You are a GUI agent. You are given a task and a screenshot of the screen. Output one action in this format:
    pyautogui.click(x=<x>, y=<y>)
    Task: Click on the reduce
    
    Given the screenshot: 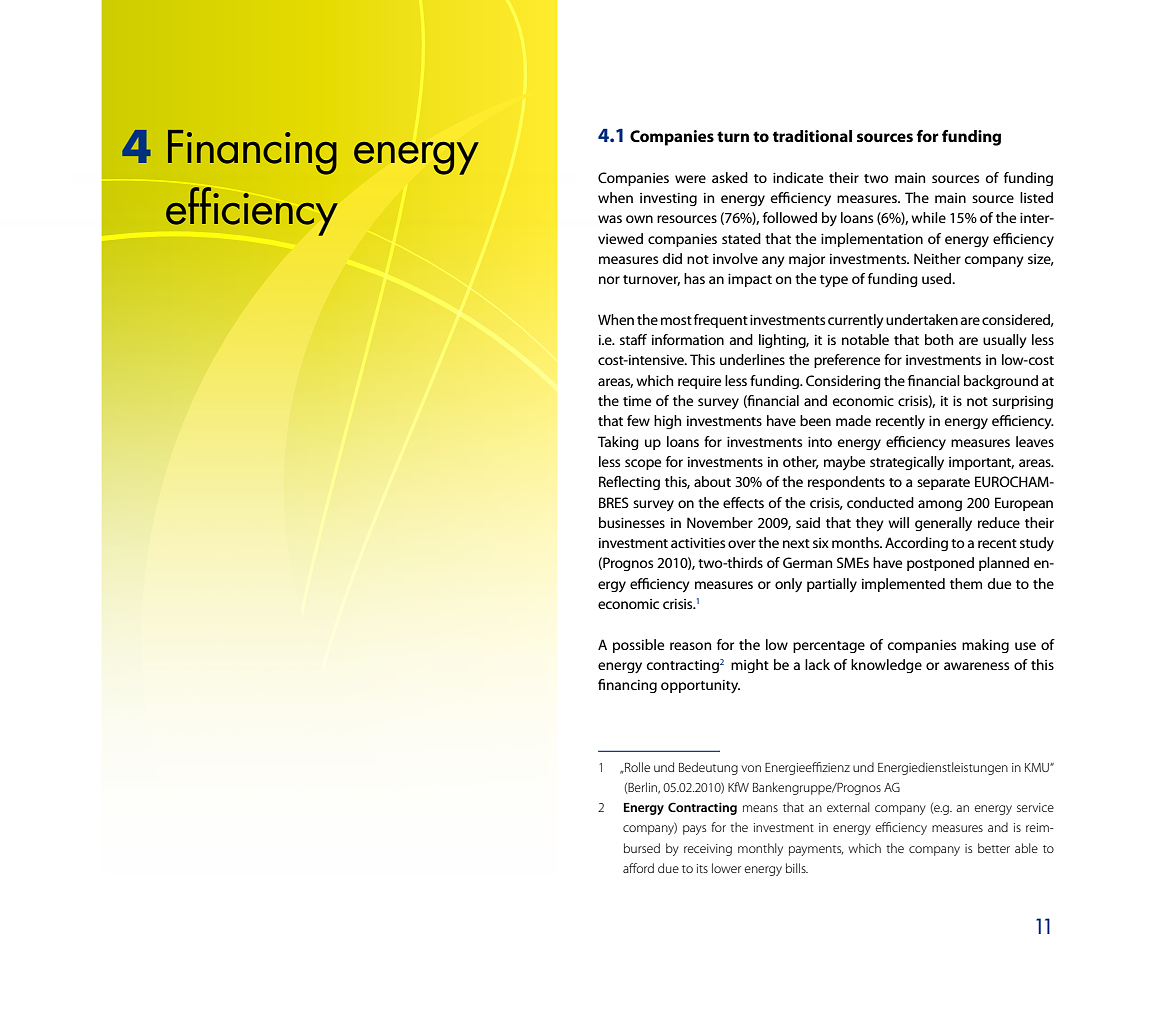 What is the action you would take?
    pyautogui.click(x=999, y=522)
